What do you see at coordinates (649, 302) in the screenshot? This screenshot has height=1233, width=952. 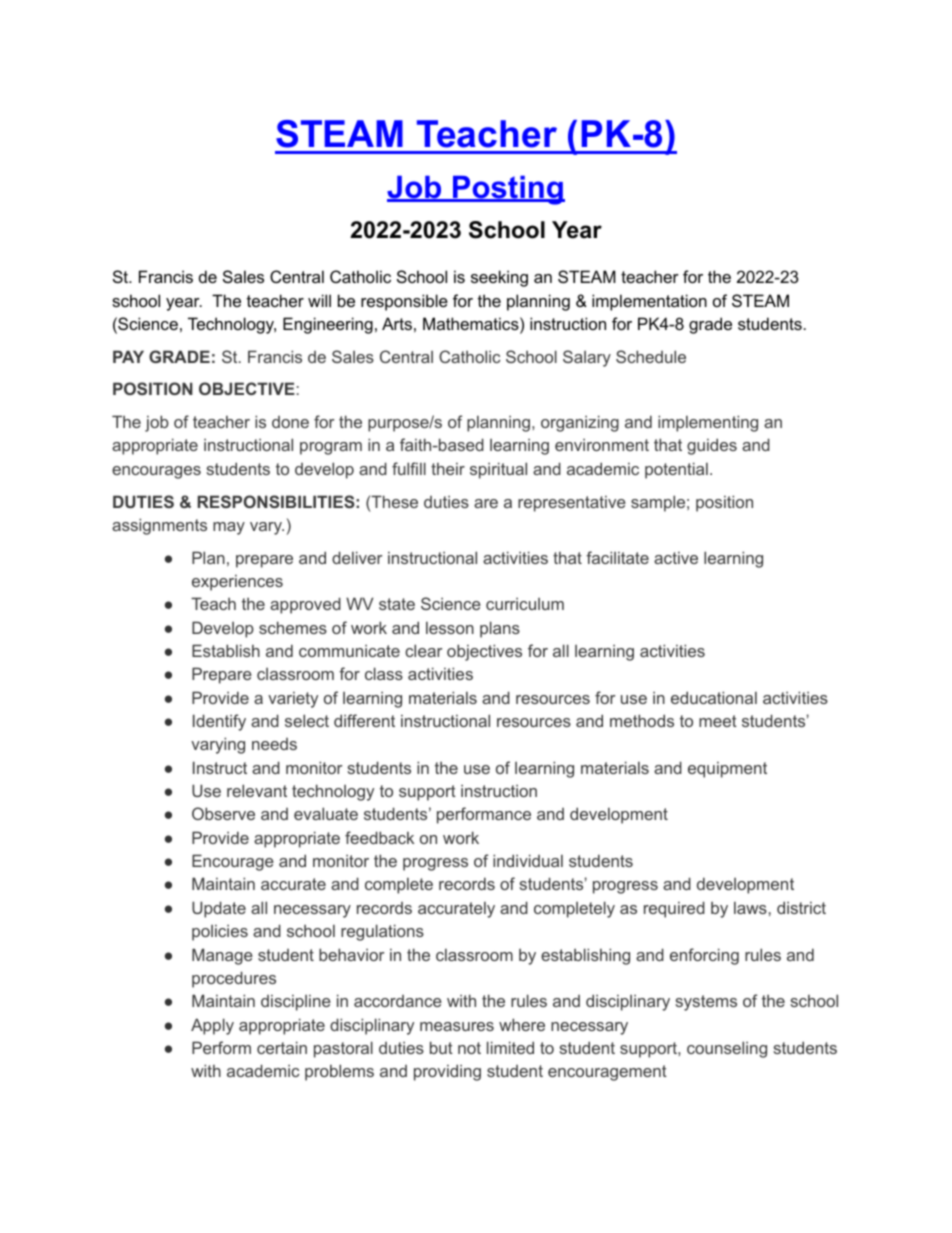 I see `implementation` at bounding box center [649, 302].
